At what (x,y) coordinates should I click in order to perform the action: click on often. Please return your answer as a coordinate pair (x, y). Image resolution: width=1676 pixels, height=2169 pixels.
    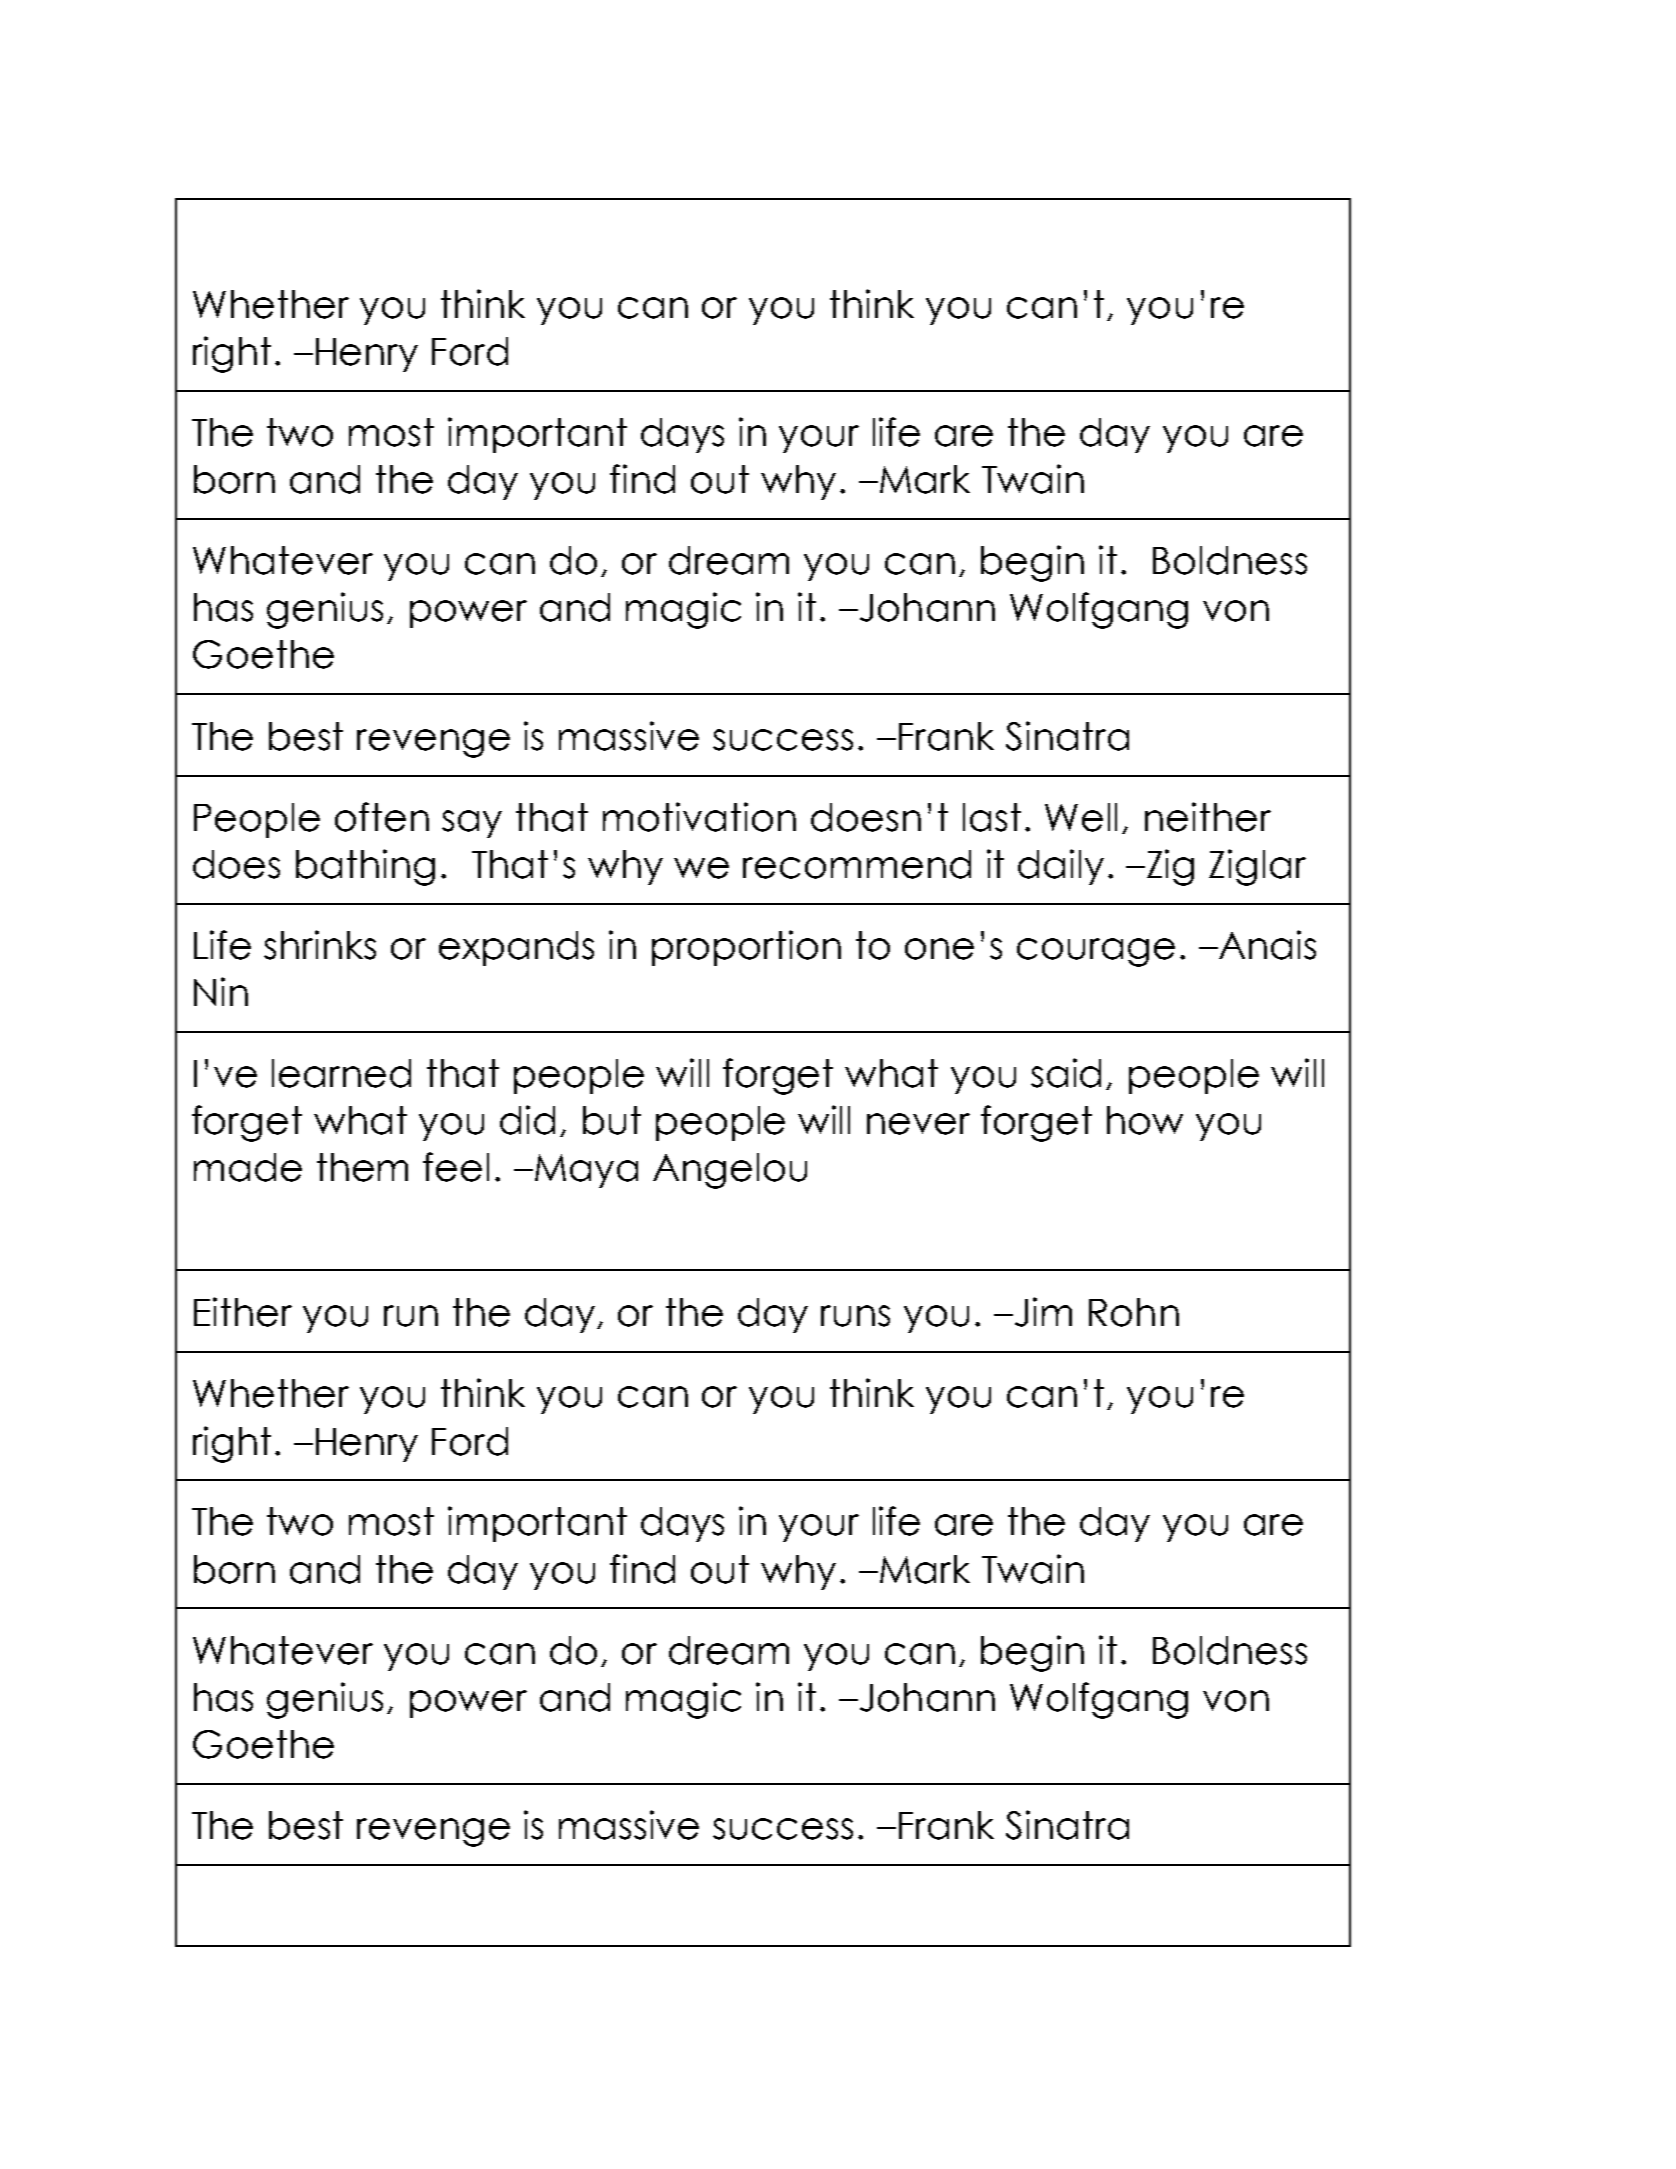
    Looking at the image, I should click on (382, 817).
